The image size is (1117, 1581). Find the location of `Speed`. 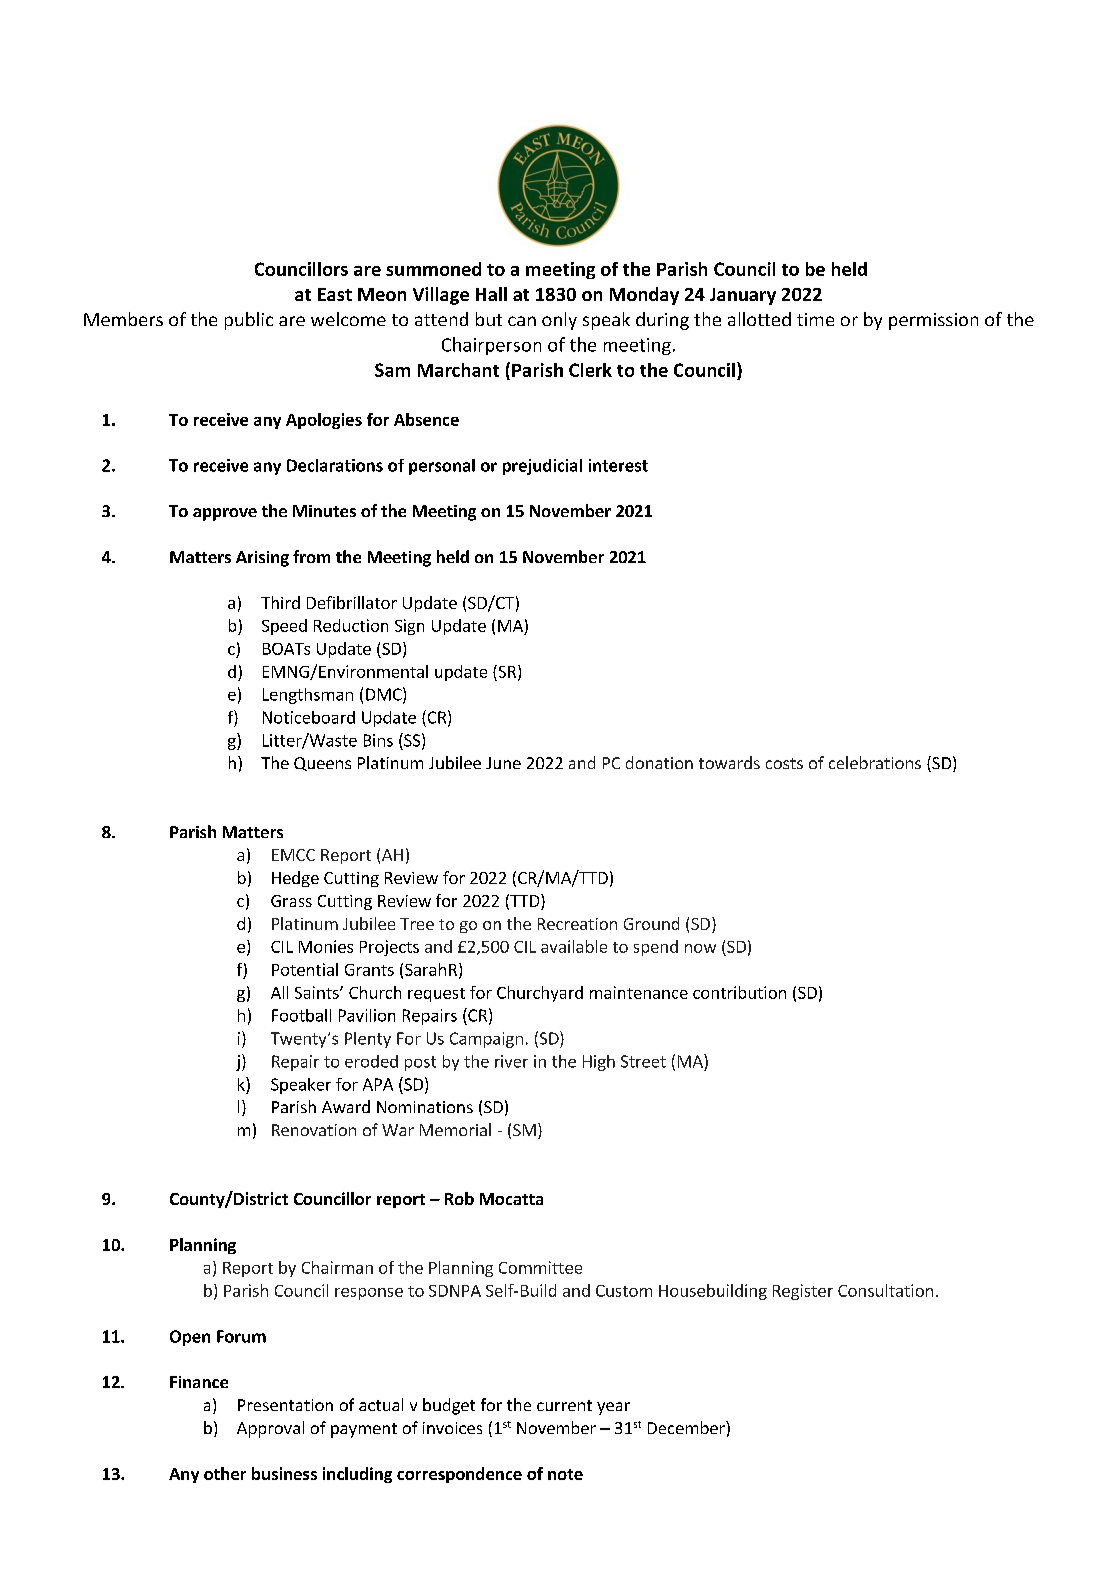

Speed is located at coordinates (284, 627).
